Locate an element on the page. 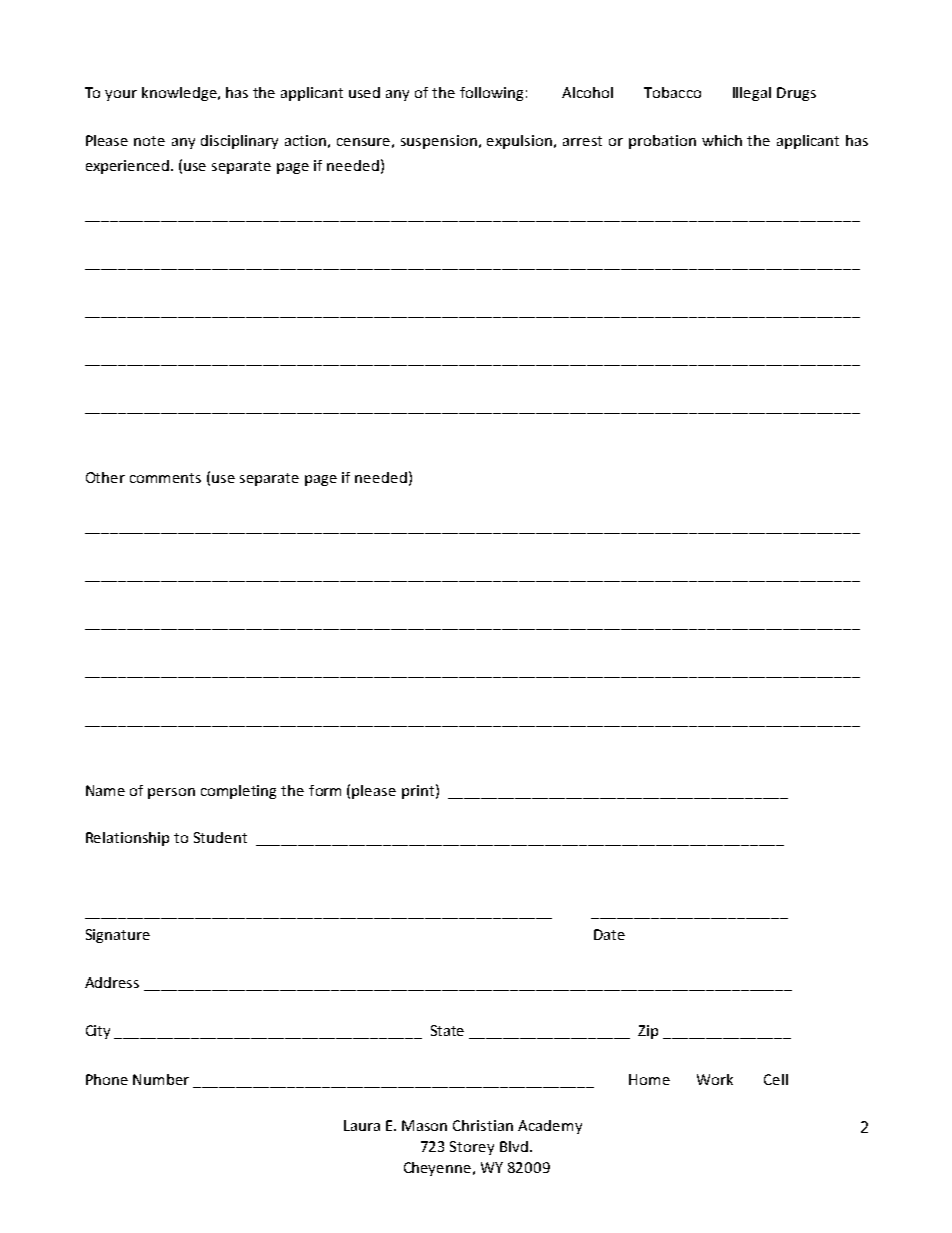 The width and height of the image is (952, 1233). person is located at coordinates (171, 793).
